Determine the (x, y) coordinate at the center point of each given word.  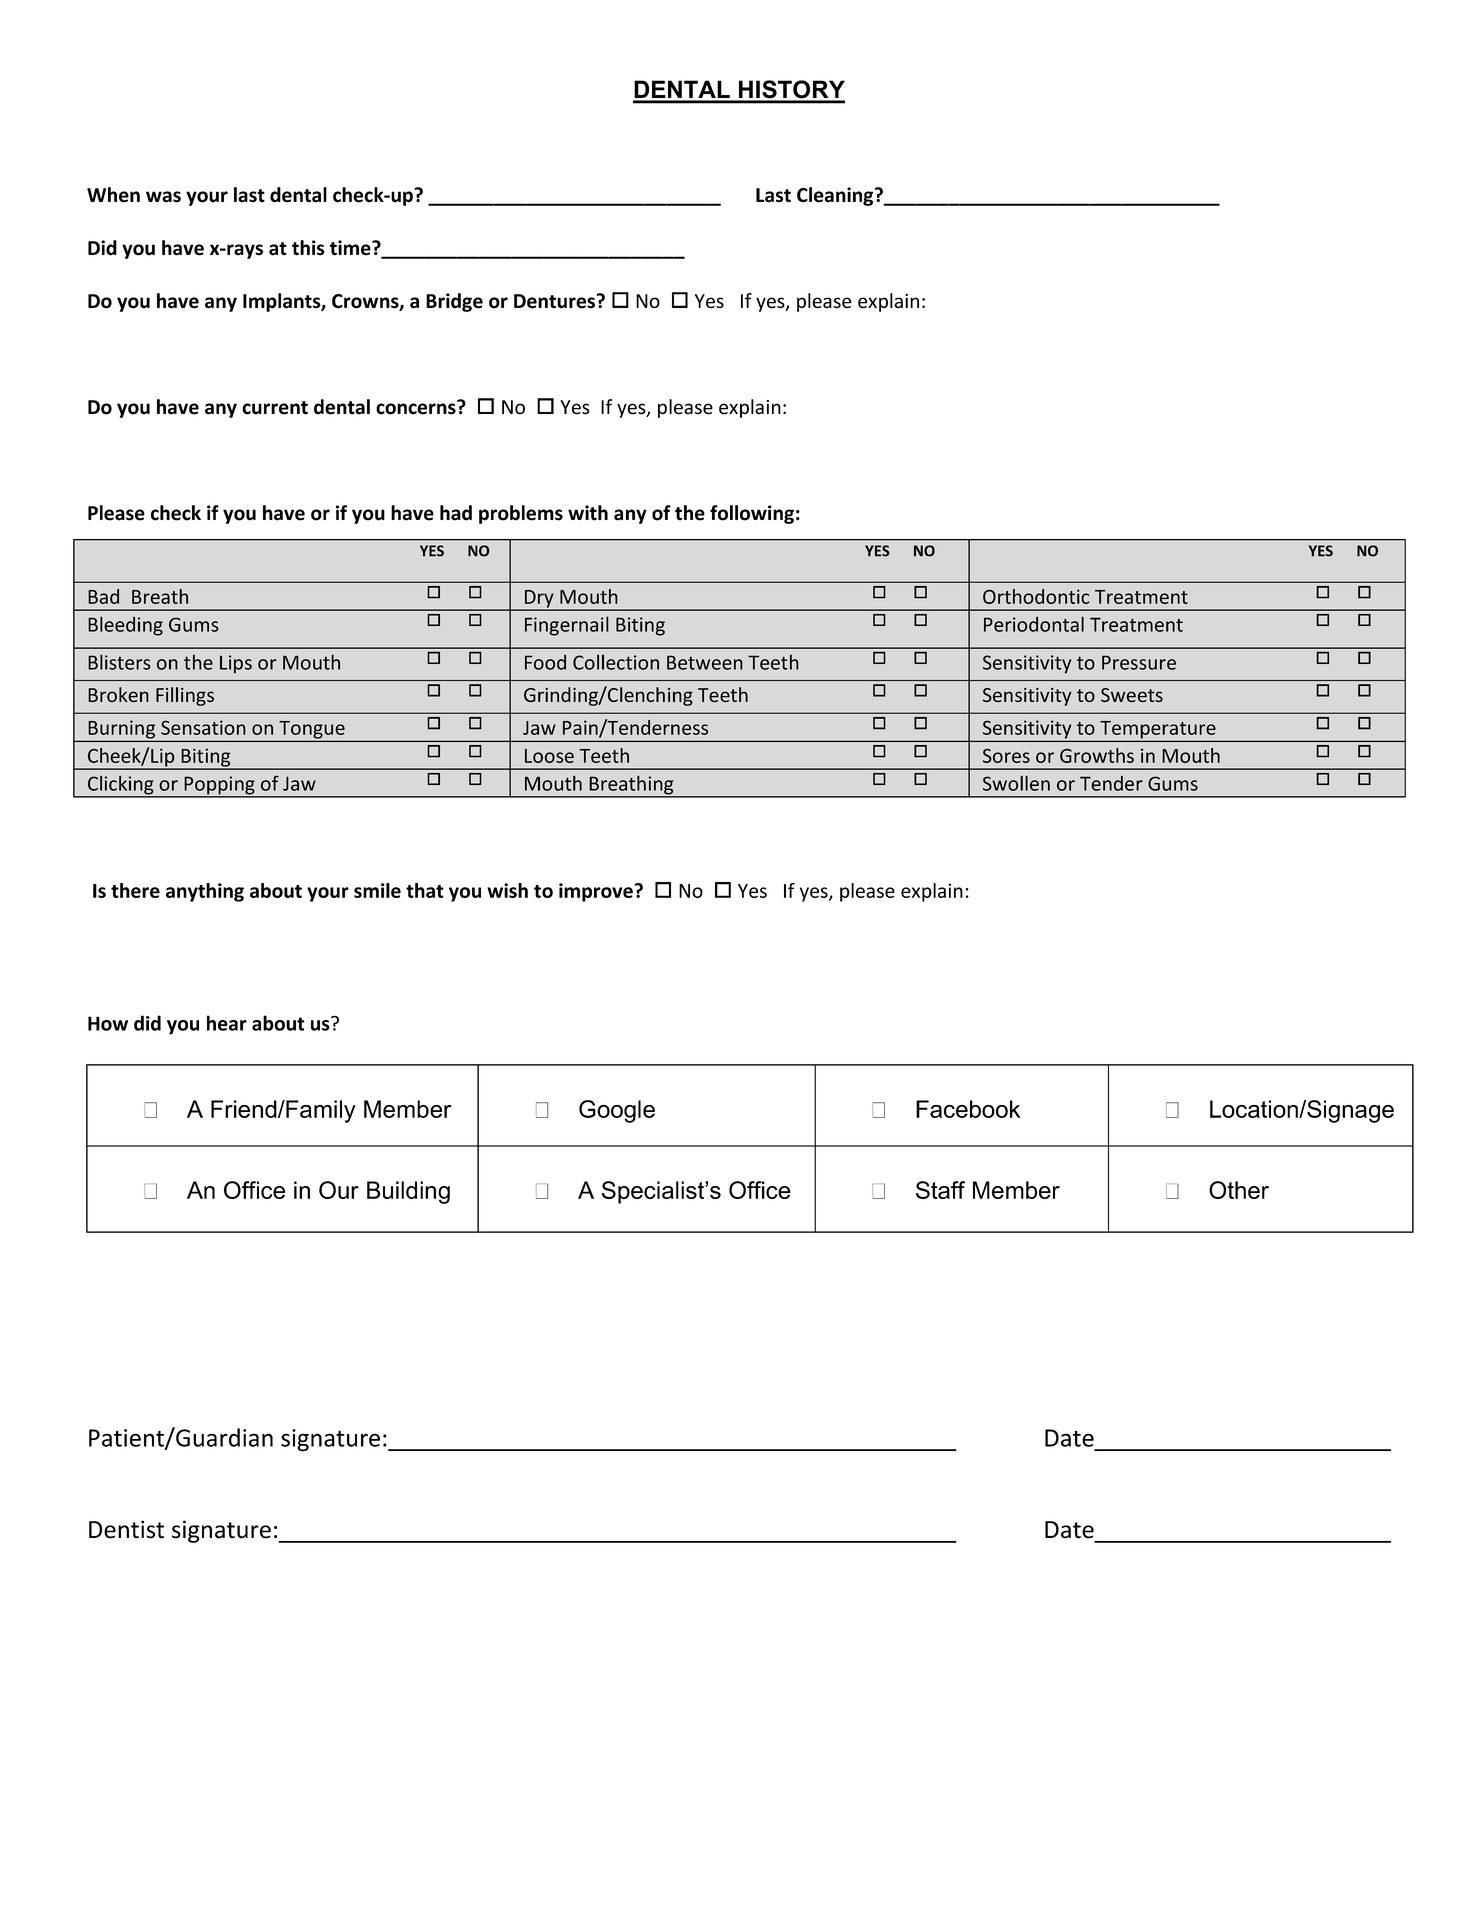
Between (705, 662)
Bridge (454, 302)
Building (408, 1192)
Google (617, 1111)
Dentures (555, 301)
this (308, 248)
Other (1239, 1190)
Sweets (1132, 695)
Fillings (185, 696)
